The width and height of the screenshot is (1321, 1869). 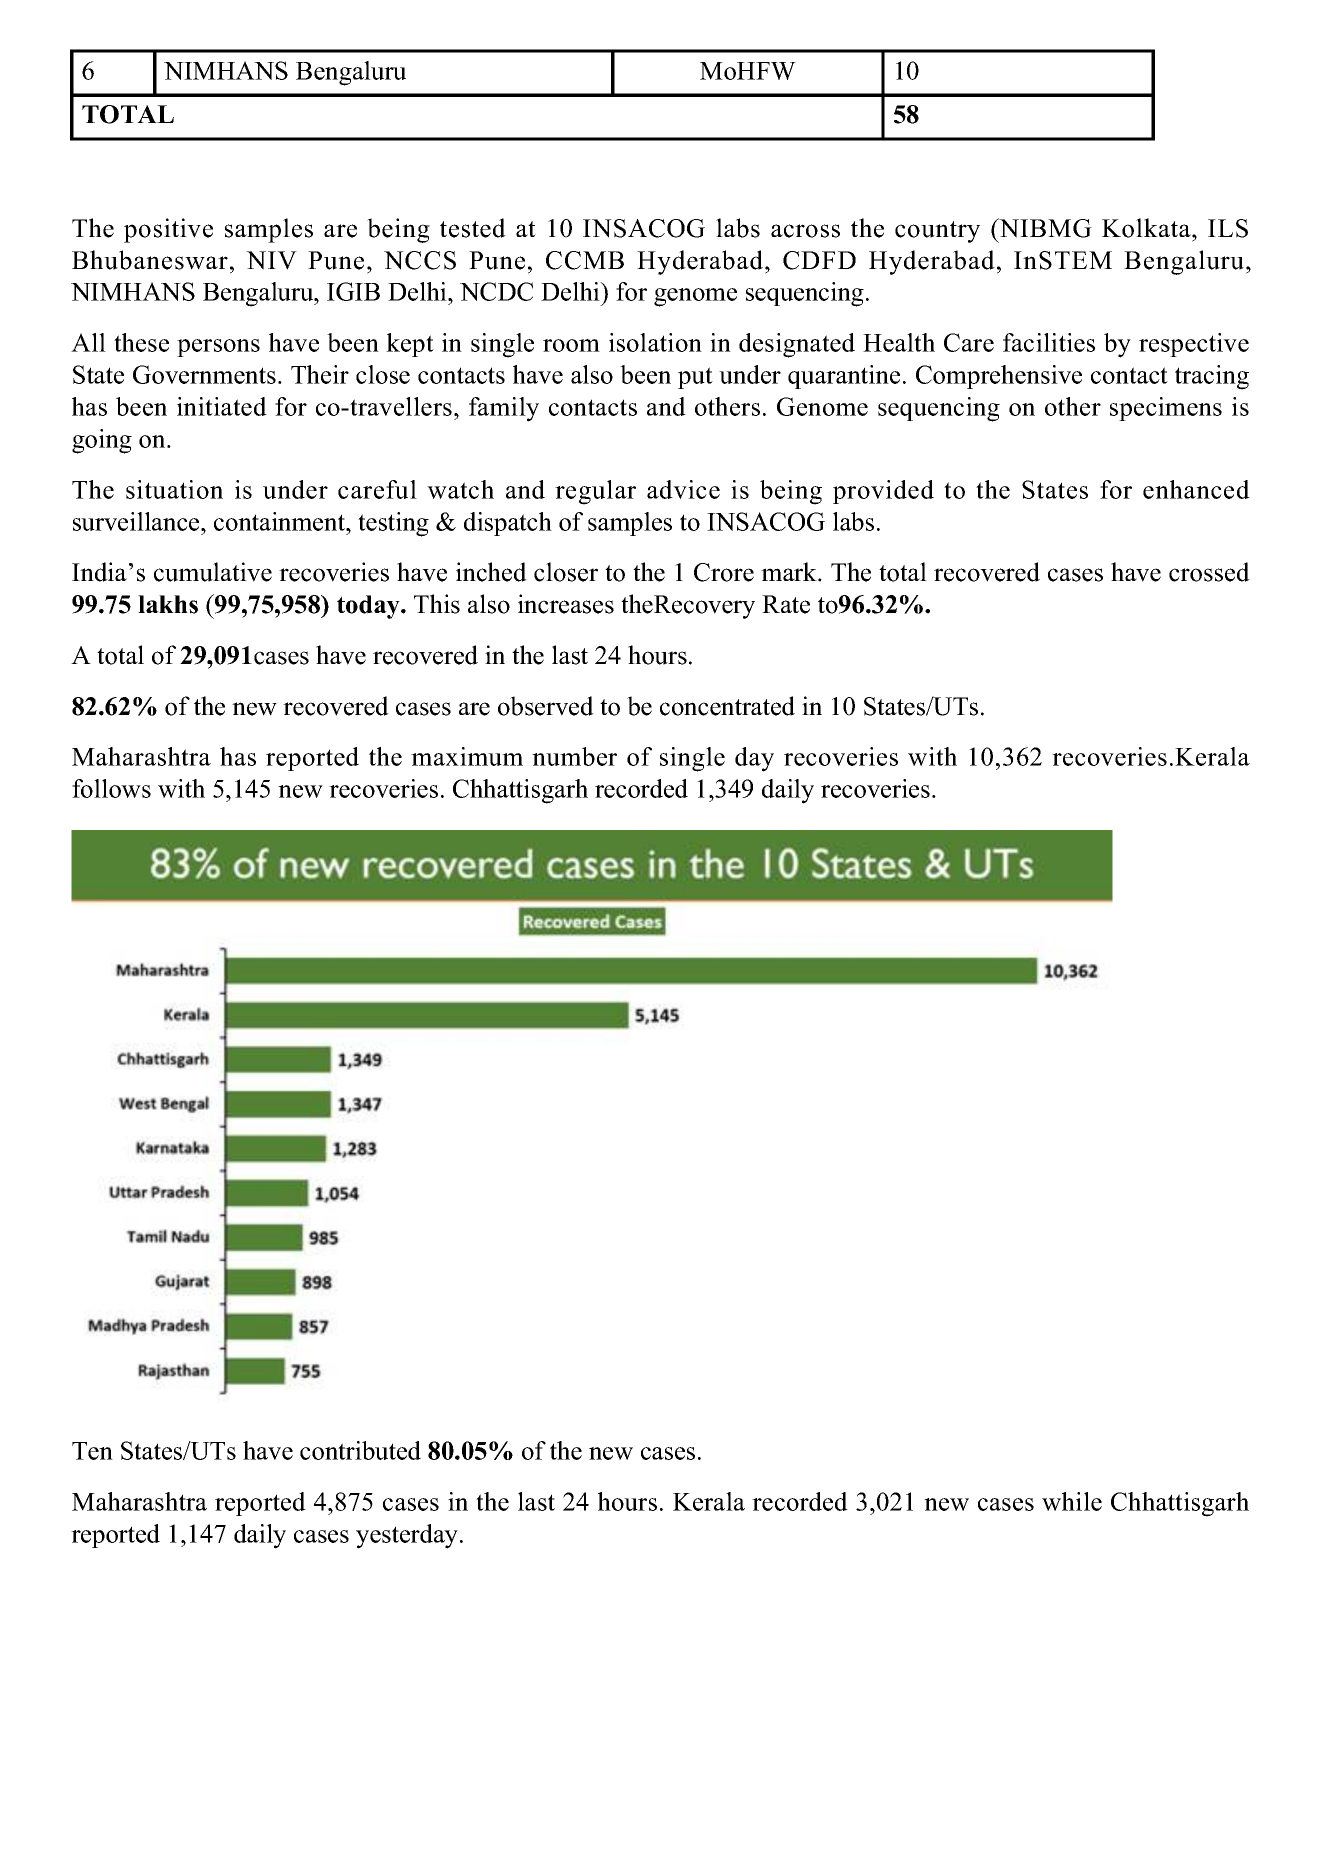 What do you see at coordinates (655, 342) in the screenshot?
I see `isolation` at bounding box center [655, 342].
